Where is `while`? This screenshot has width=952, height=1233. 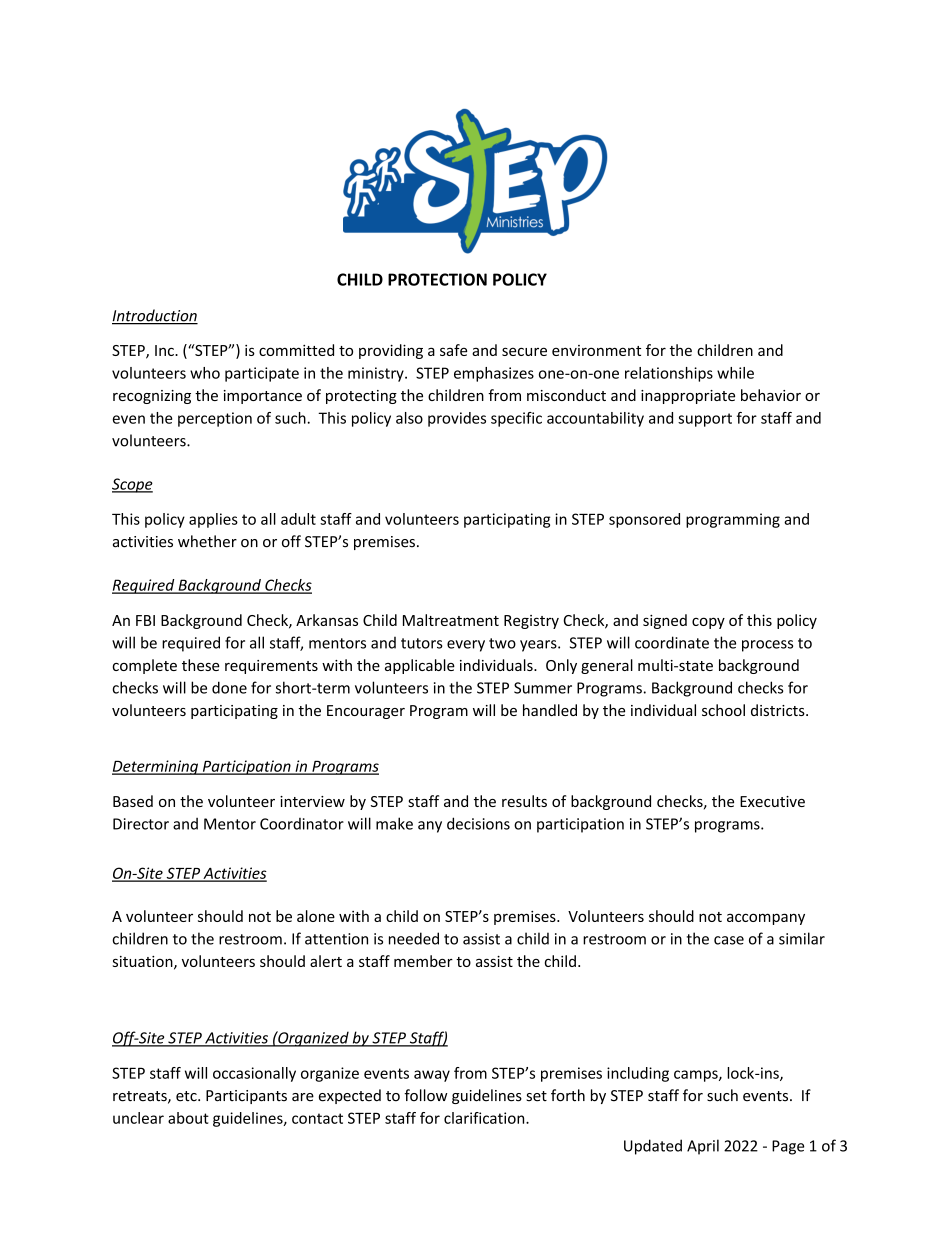 while is located at coordinates (735, 373).
